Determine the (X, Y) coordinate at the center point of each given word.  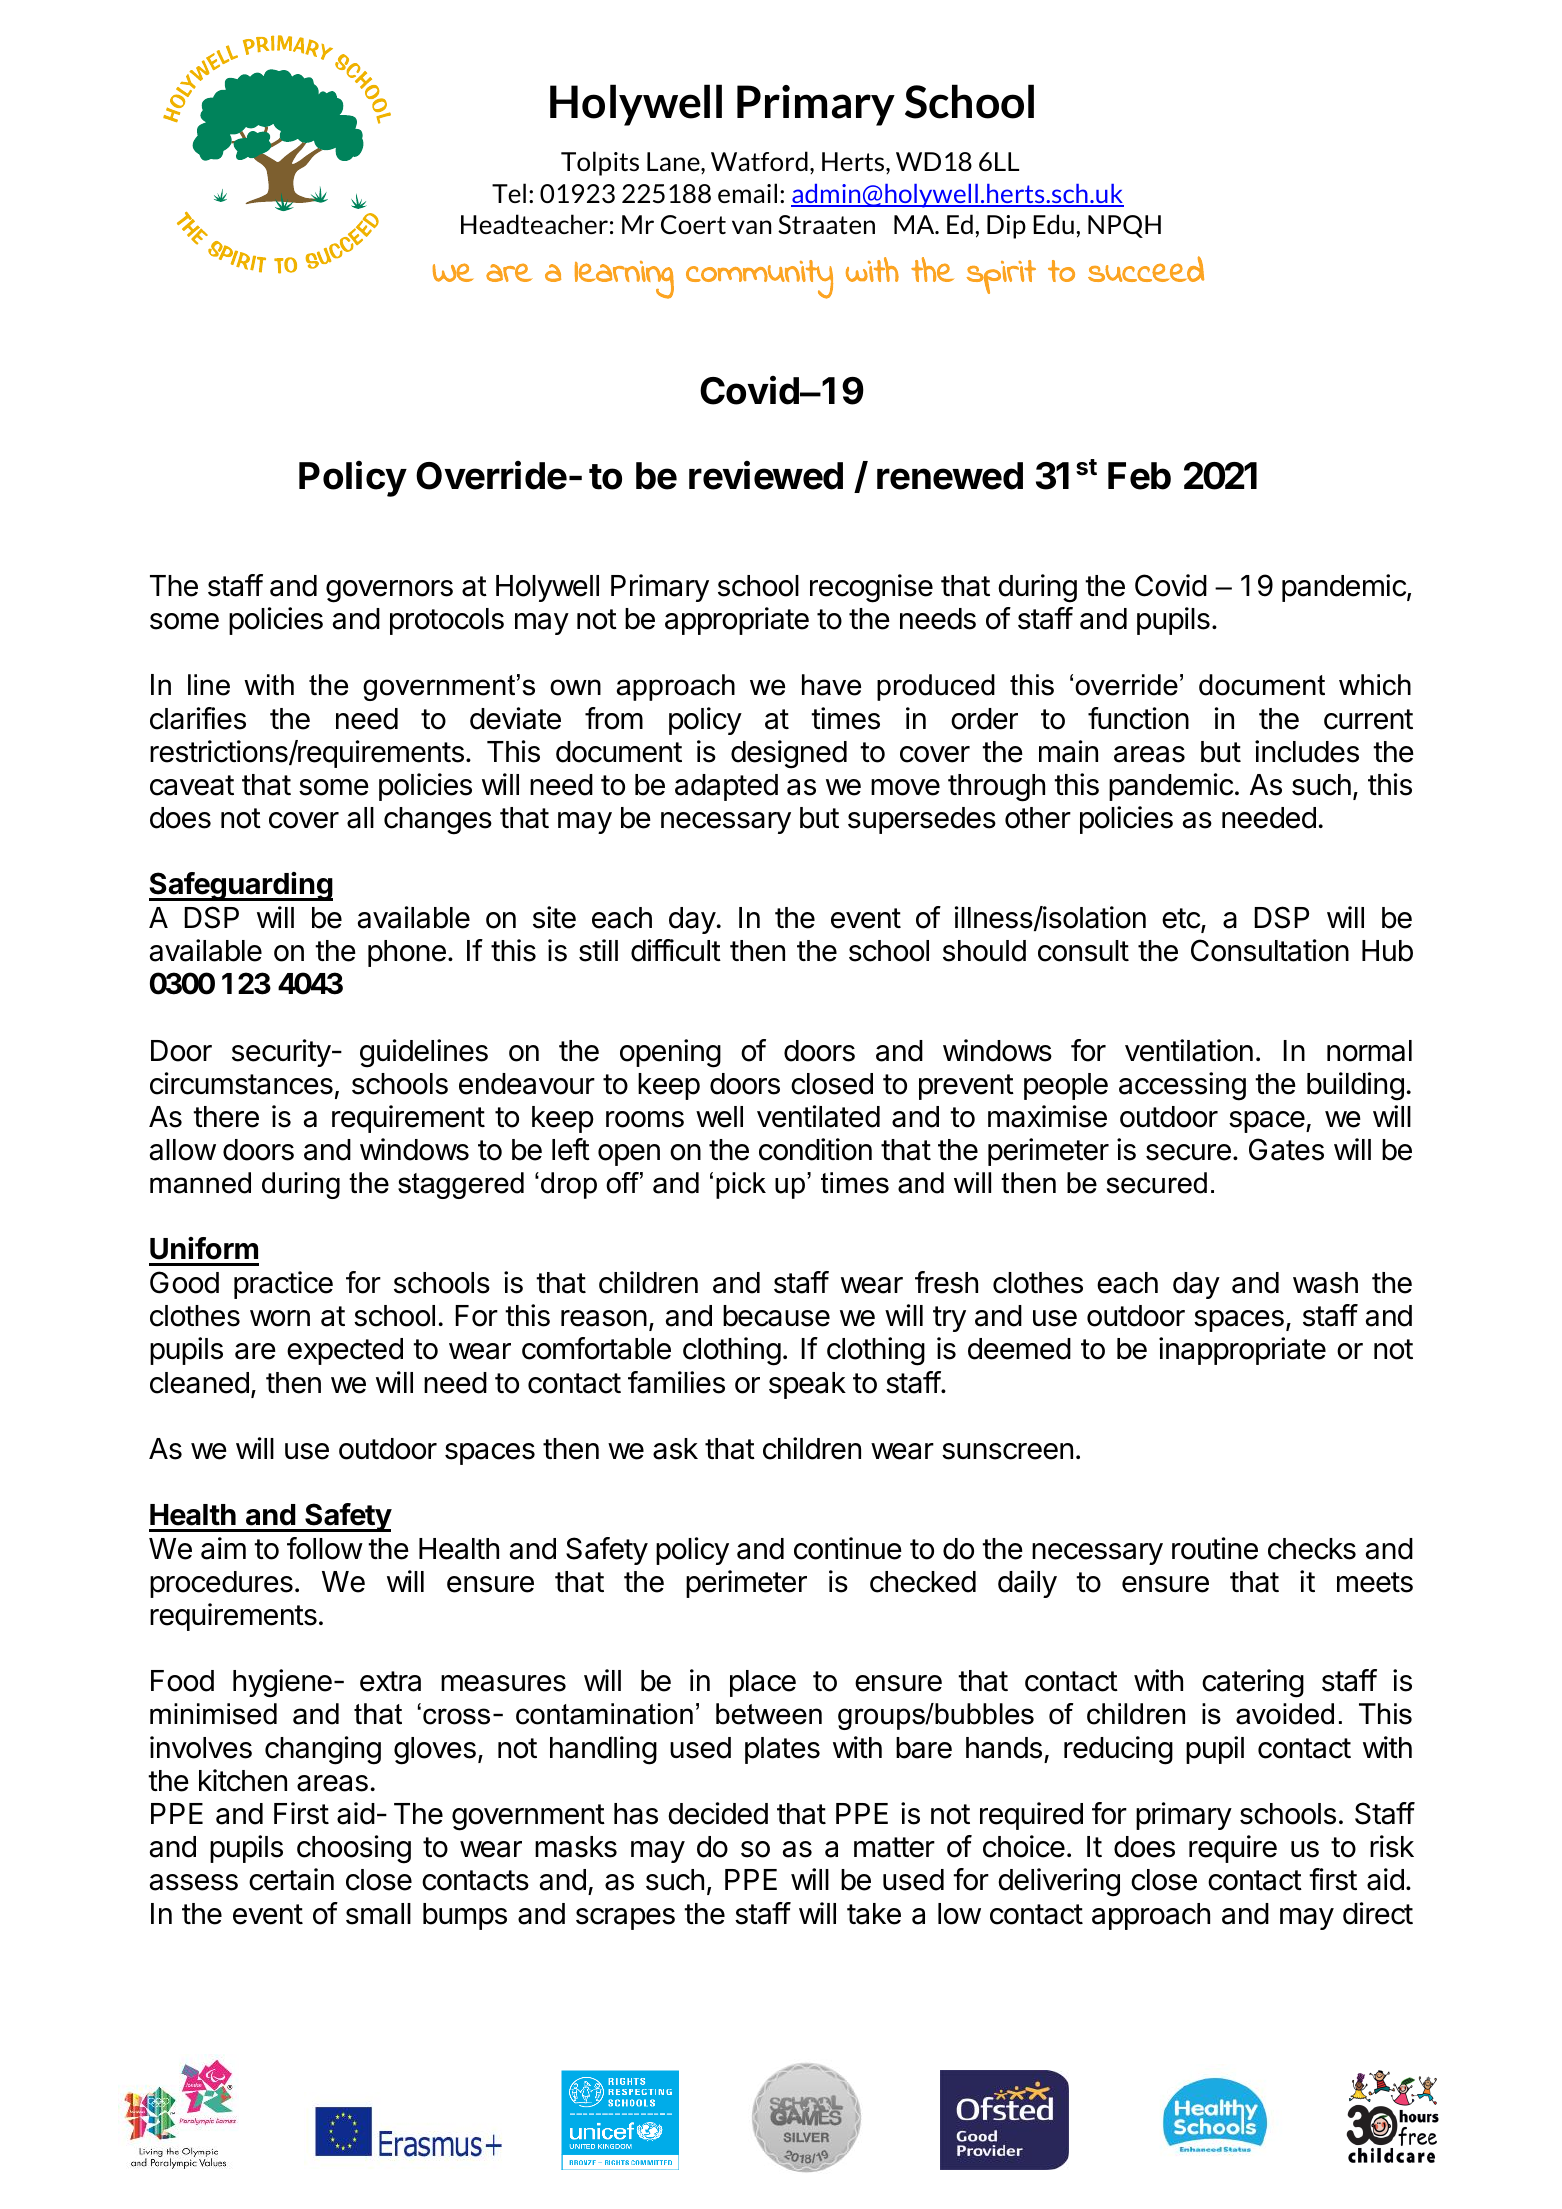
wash (1325, 1283)
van (751, 227)
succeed (1146, 269)
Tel (509, 193)
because (776, 1316)
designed (789, 754)
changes (438, 821)
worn (280, 1318)
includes (1307, 751)
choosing (354, 1849)
